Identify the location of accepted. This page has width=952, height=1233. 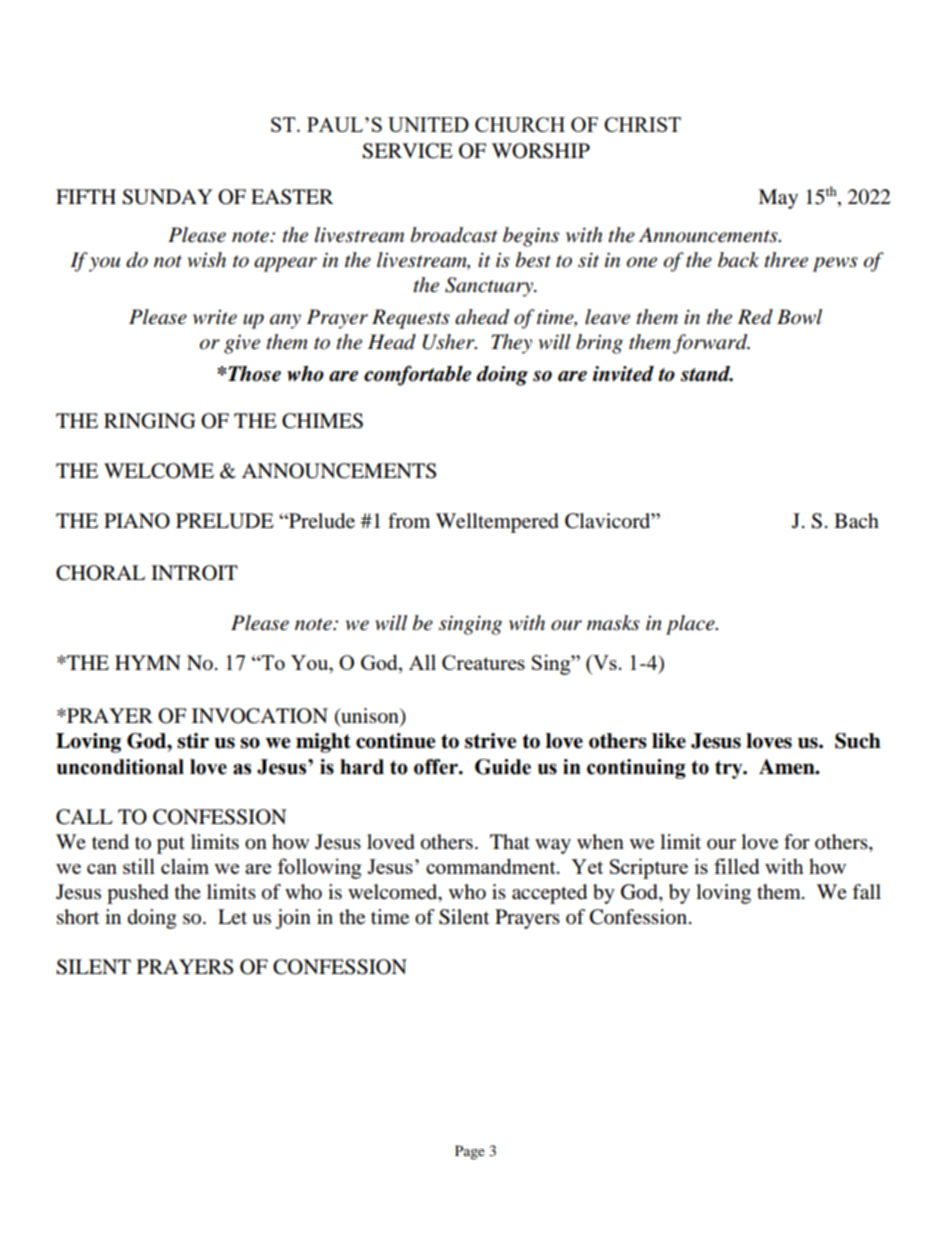
(549, 894).
